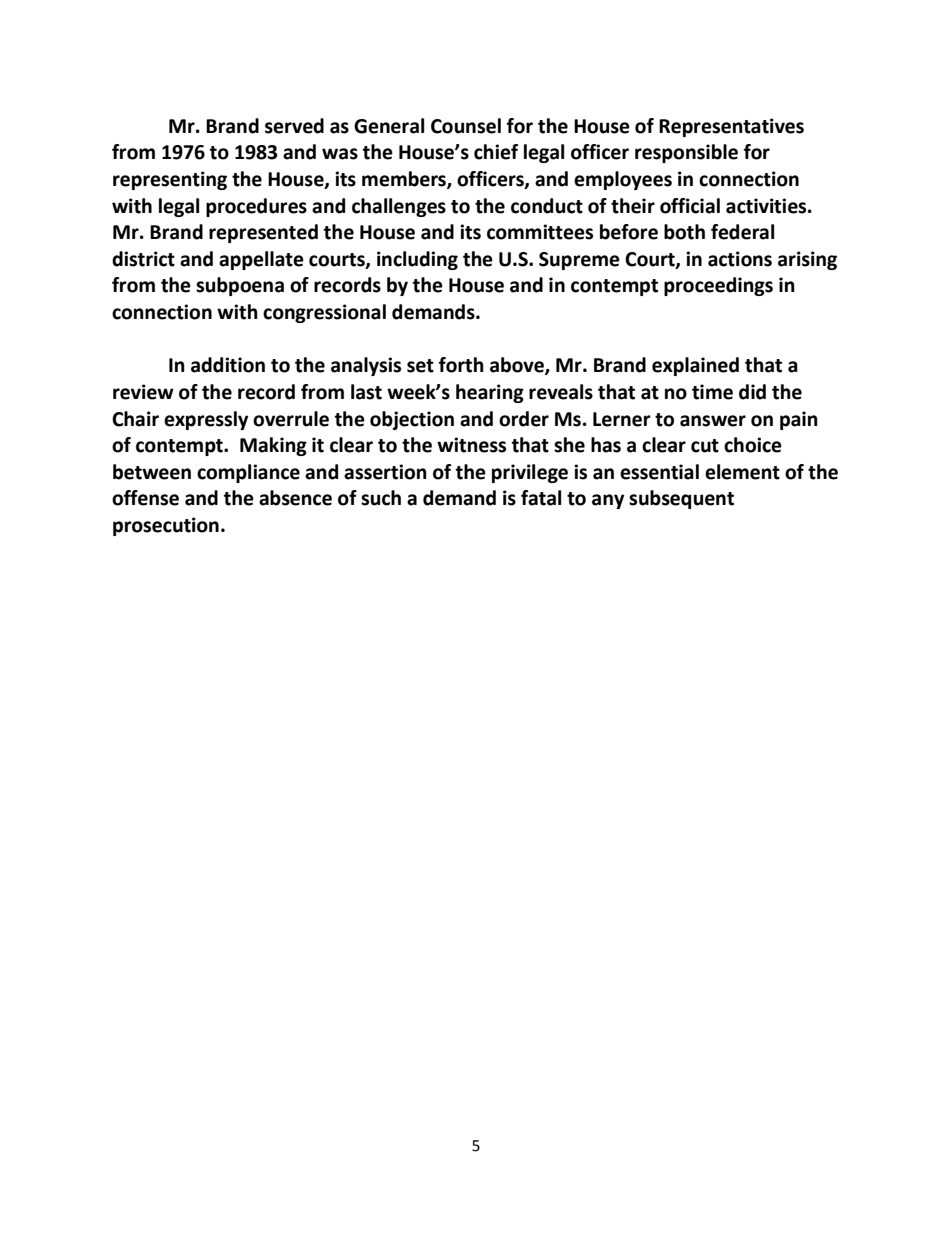  Describe the element at coordinates (731, 127) in the document. I see `Representatives` at that location.
